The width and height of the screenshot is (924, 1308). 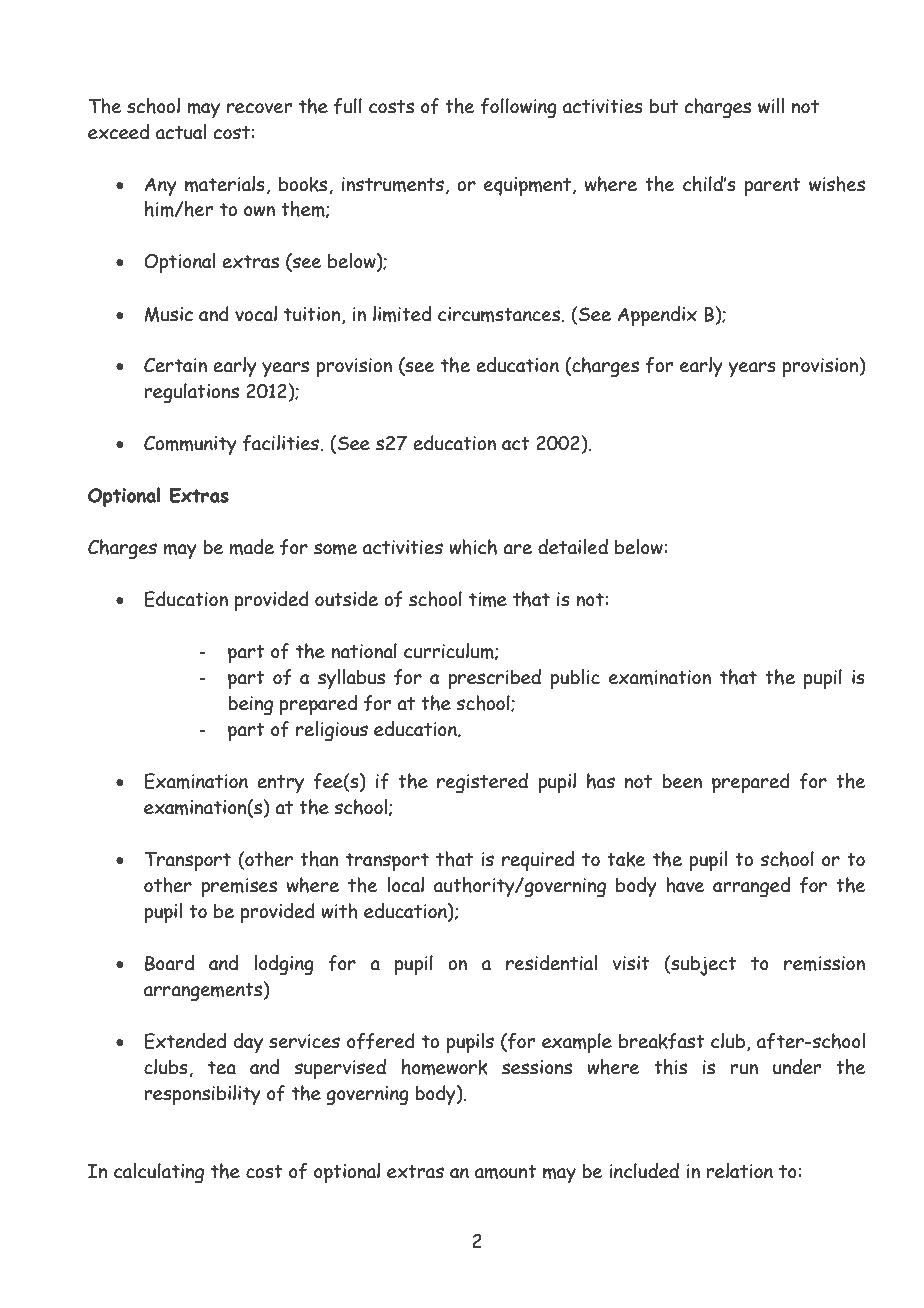 I want to click on following, so click(x=519, y=108).
